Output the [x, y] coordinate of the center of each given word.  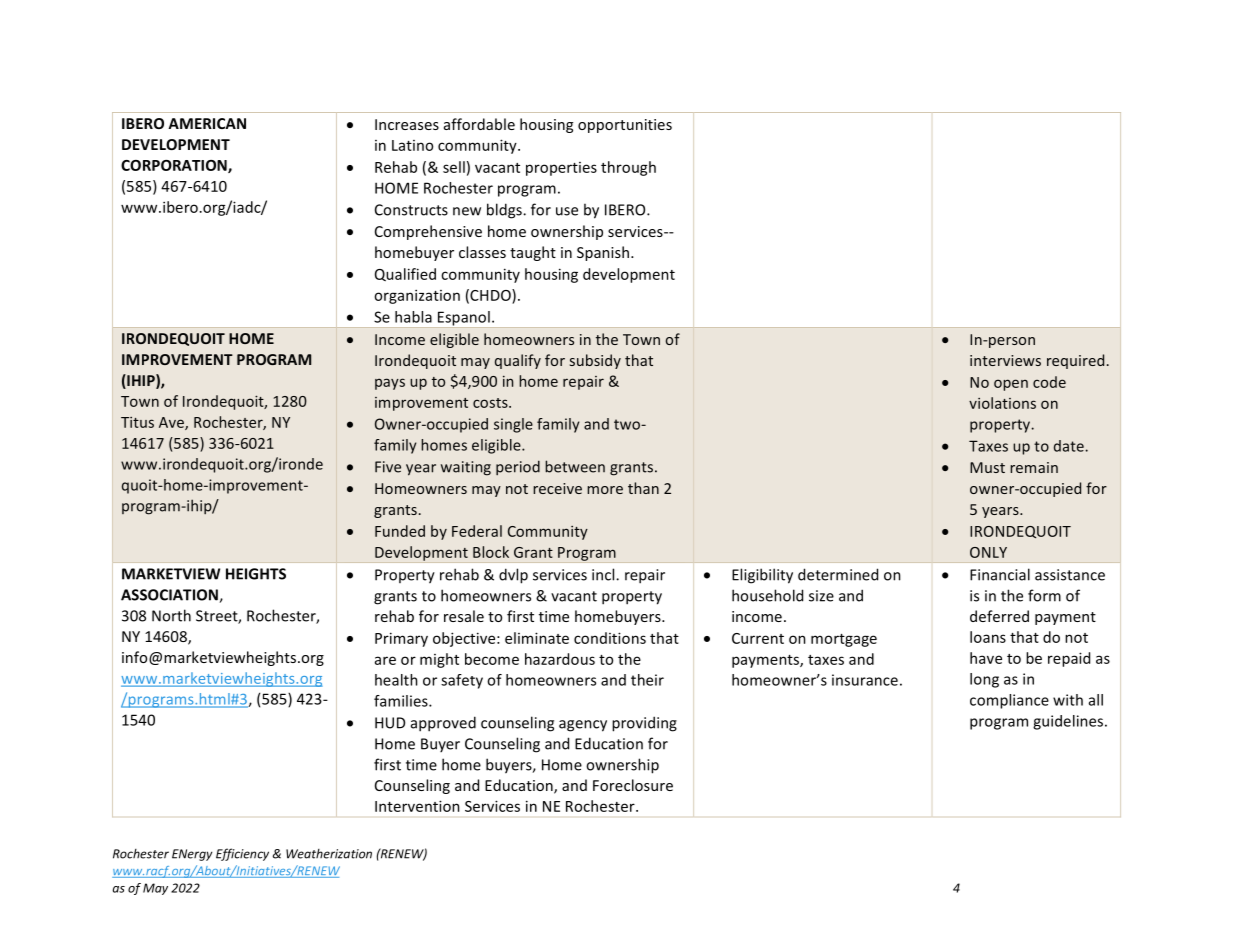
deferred [999, 616]
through [628, 168]
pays [390, 384]
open [1011, 385]
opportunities [625, 126]
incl [604, 574]
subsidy [595, 361]
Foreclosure [633, 785]
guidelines [1069, 722]
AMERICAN [207, 123]
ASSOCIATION [170, 596]
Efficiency [242, 854]
